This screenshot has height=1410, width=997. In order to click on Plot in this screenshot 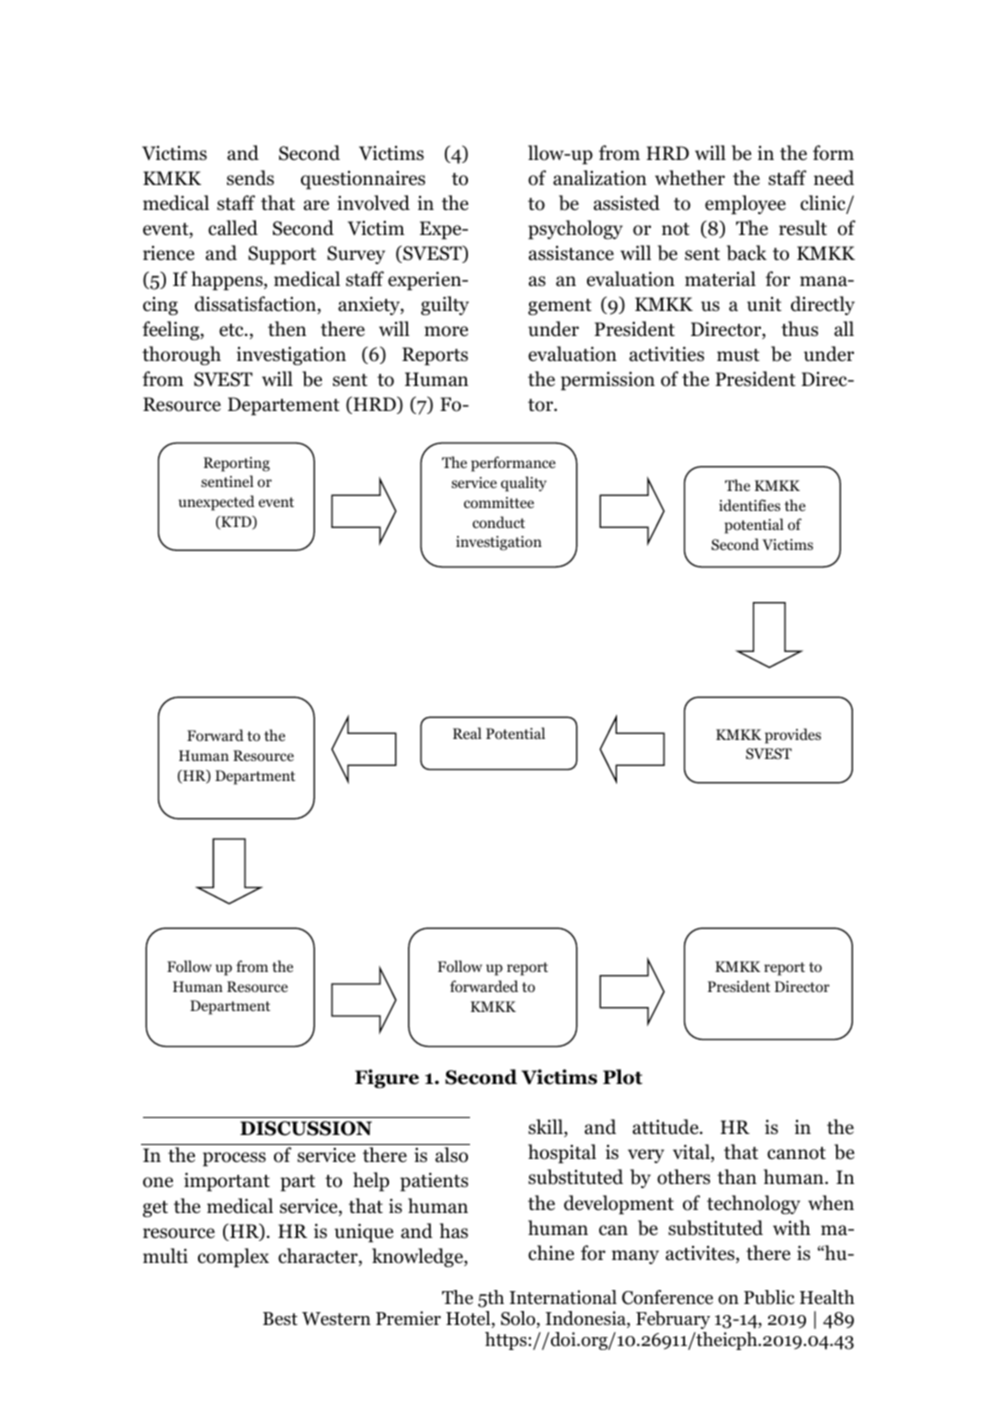, I will do `click(622, 1077)`.
